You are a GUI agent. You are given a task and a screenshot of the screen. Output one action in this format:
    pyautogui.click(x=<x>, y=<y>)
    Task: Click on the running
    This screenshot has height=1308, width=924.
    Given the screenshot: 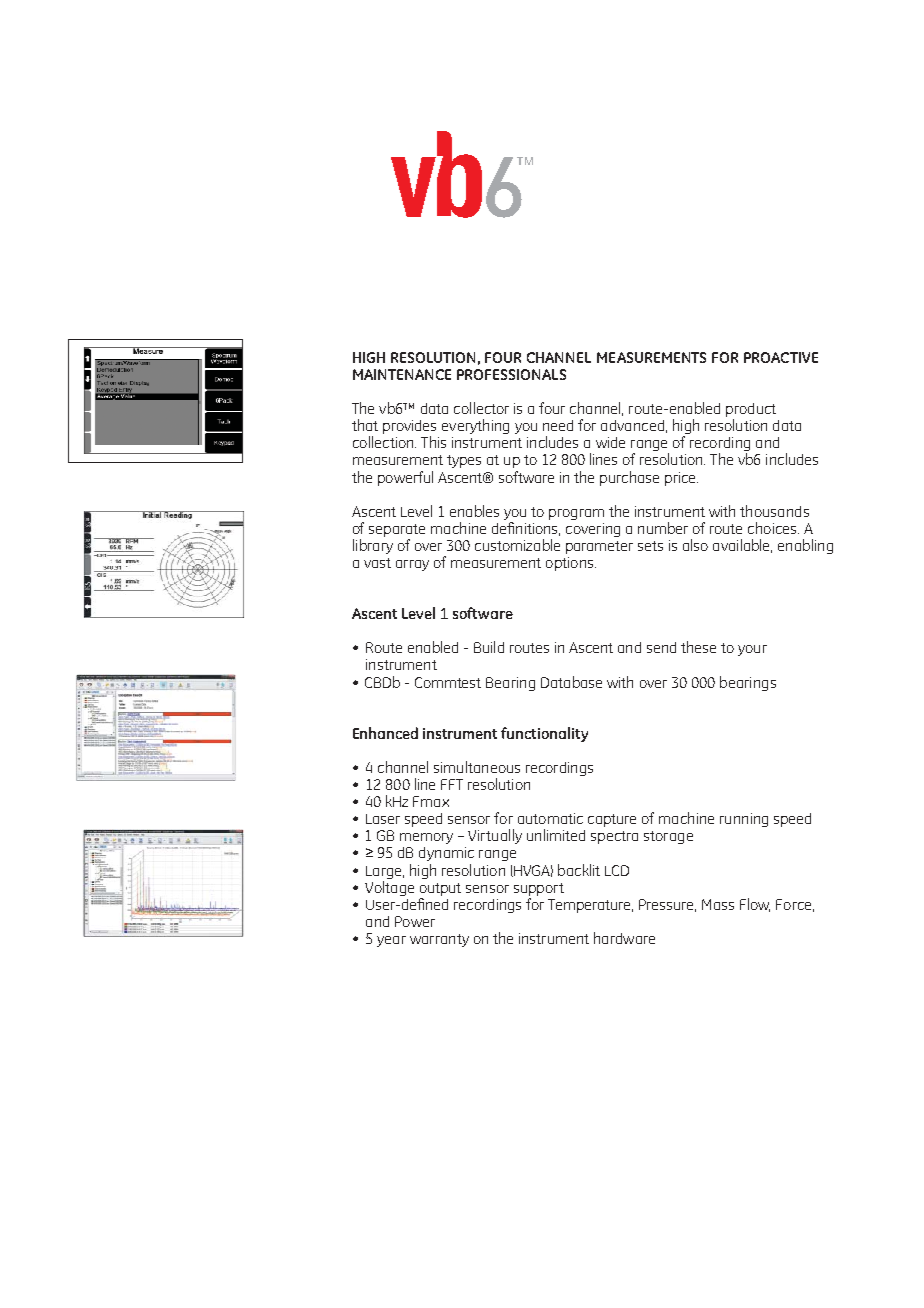 What is the action you would take?
    pyautogui.click(x=744, y=820)
